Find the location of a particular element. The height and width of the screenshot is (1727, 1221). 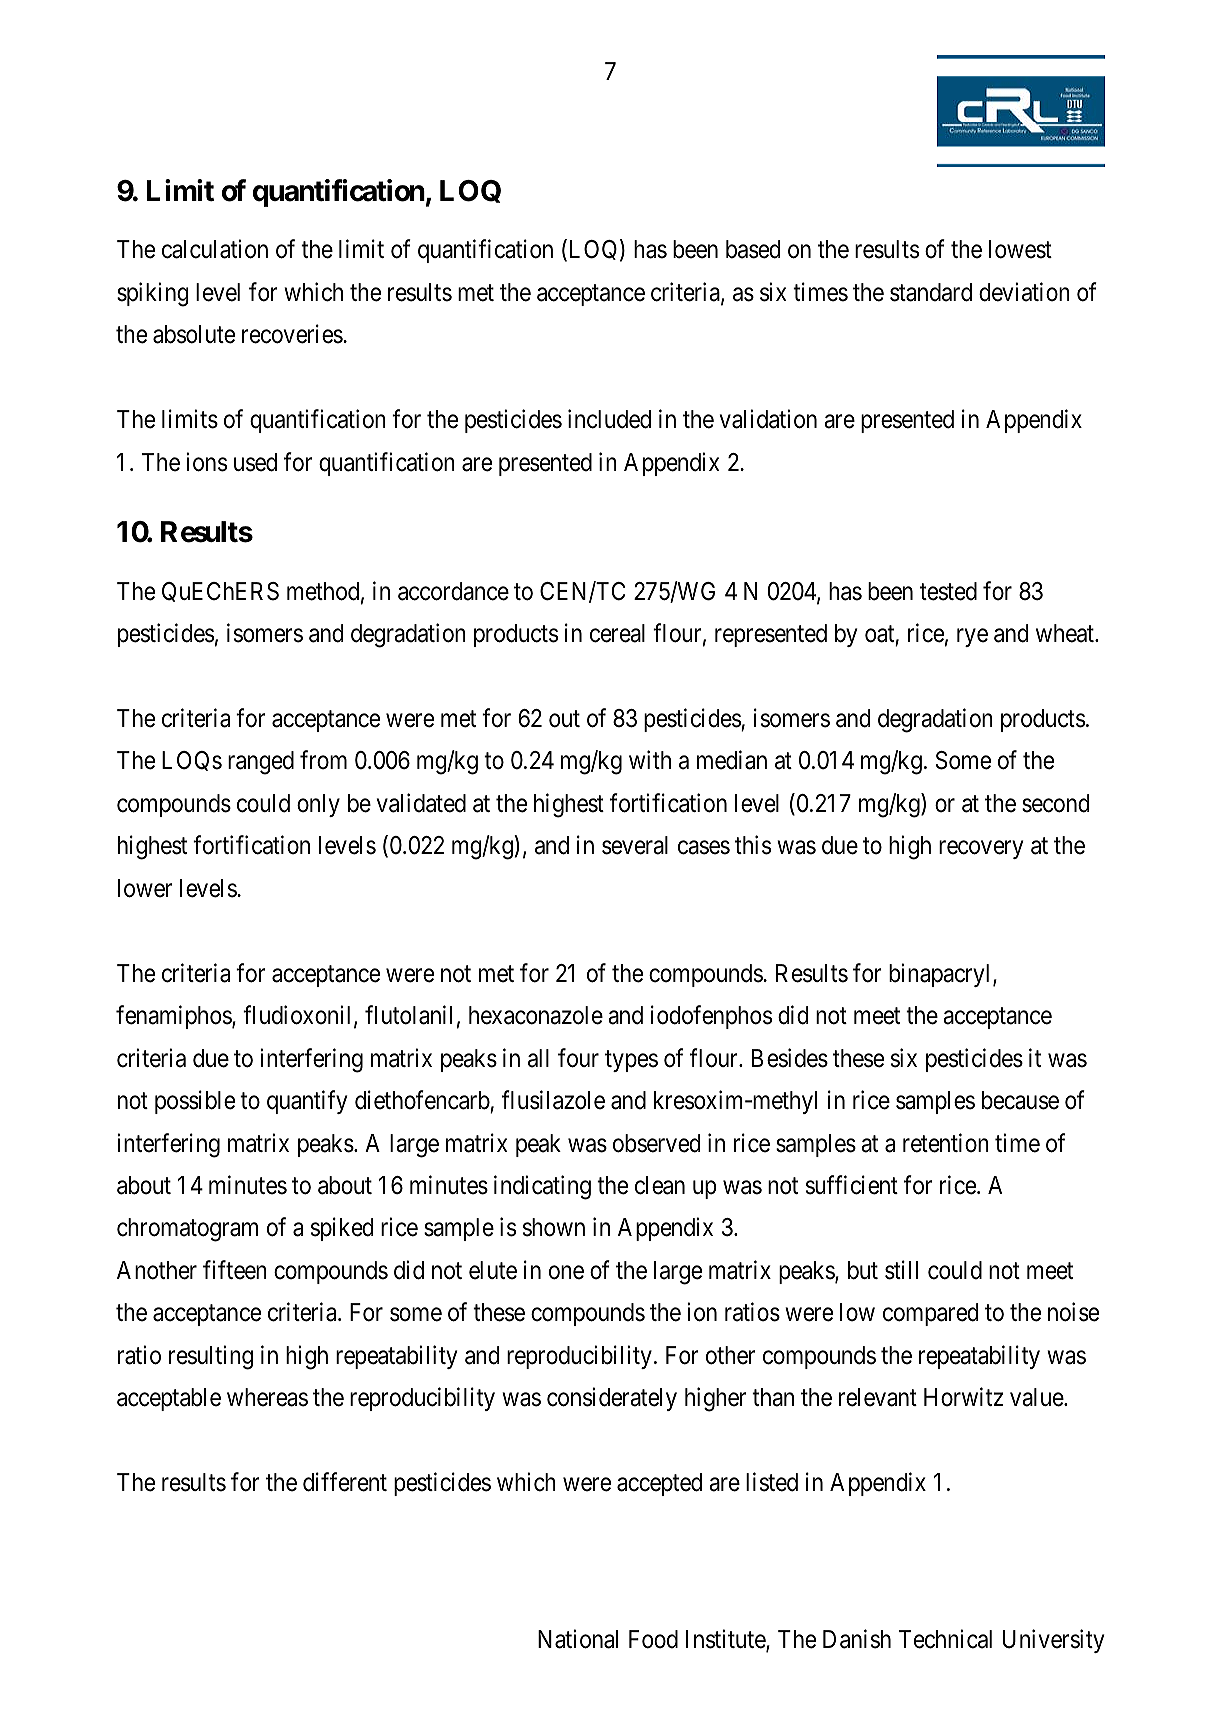

quantify is located at coordinates (307, 1102).
